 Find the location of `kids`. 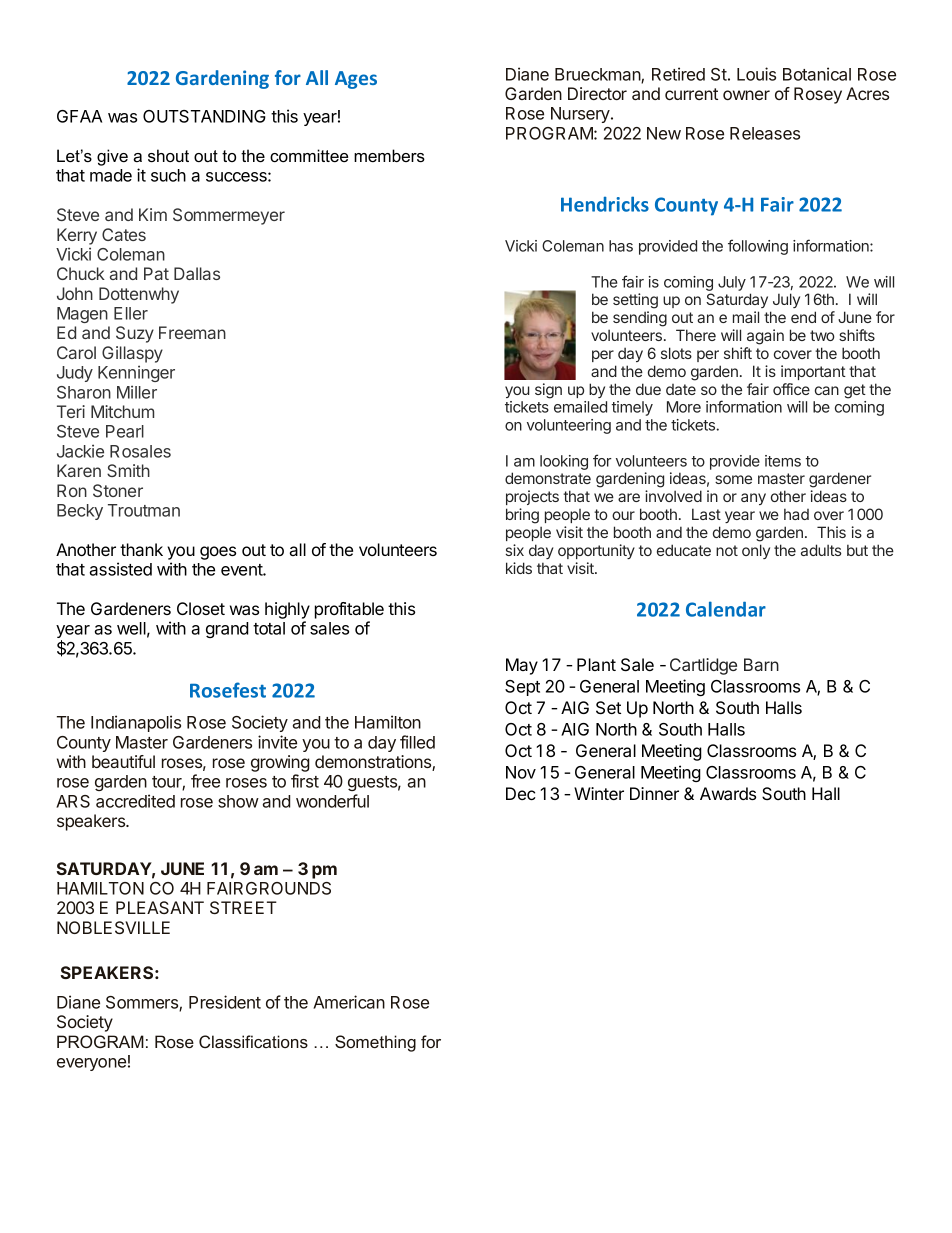

kids is located at coordinates (519, 568).
